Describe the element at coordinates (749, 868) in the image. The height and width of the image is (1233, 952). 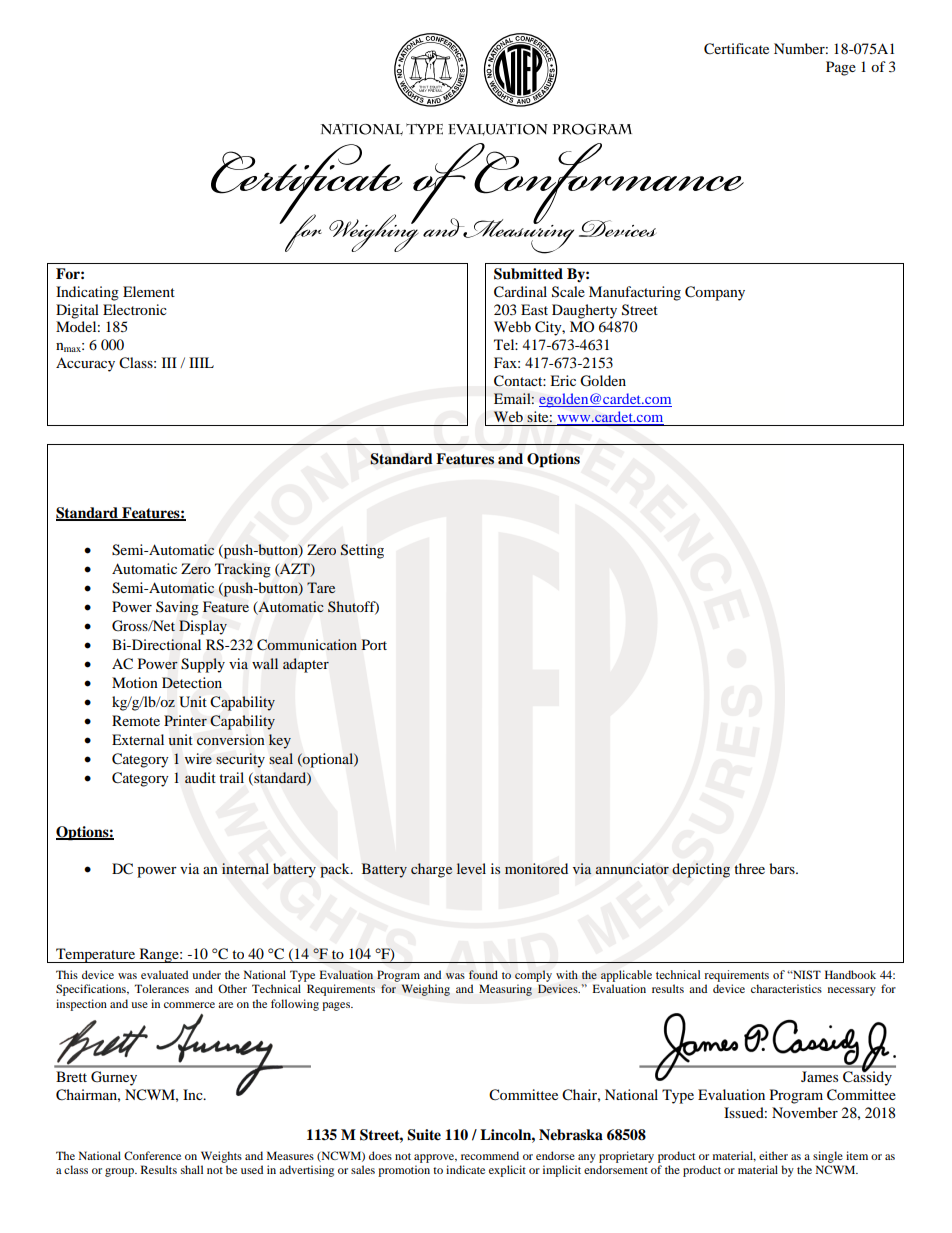
I see `three` at that location.
